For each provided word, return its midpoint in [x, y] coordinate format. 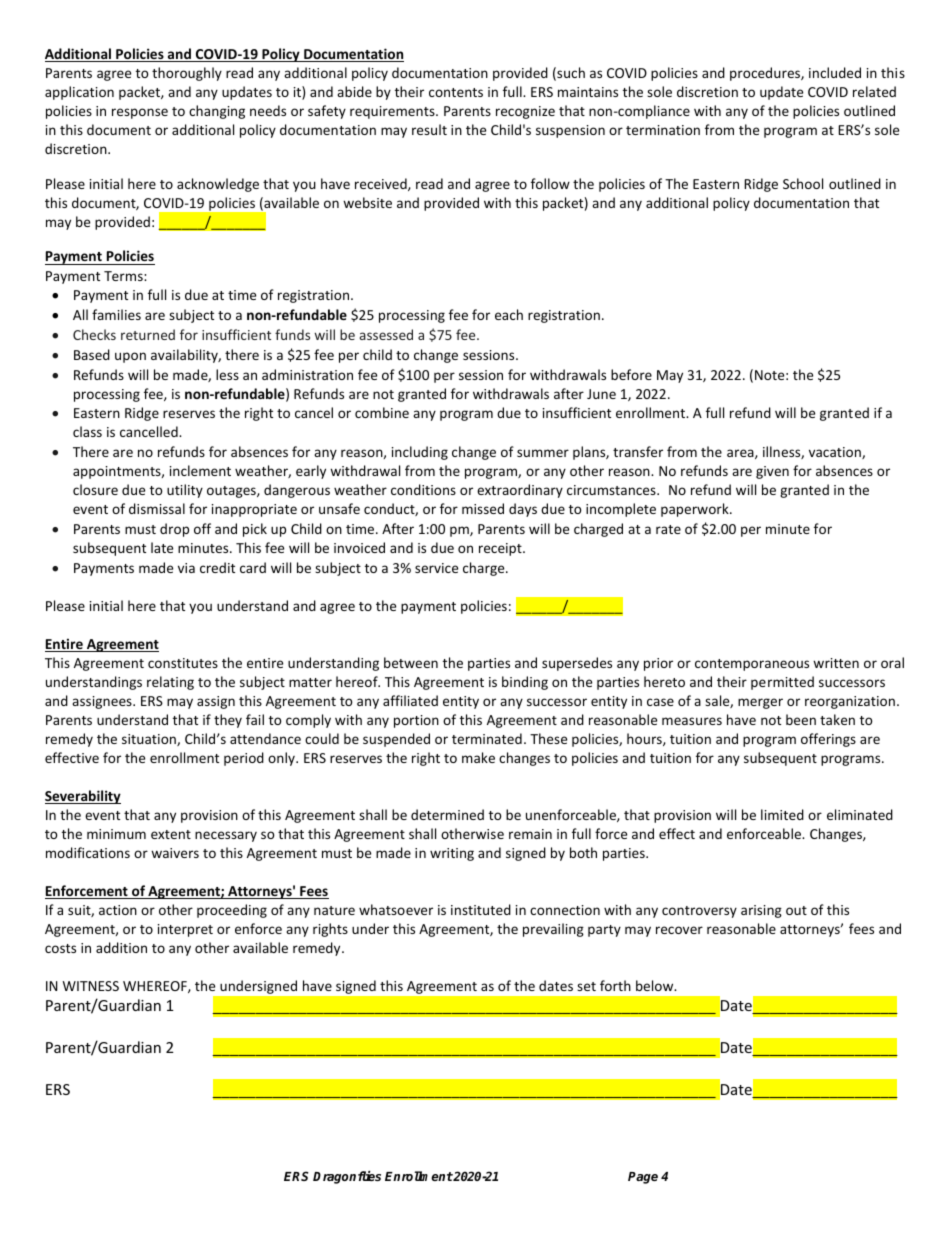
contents [456, 92]
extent [171, 834]
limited [782, 814]
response [140, 113]
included [835, 72]
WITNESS [91, 986]
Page [643, 1178]
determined [447, 814]
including [420, 453]
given [772, 472]
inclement [200, 470]
